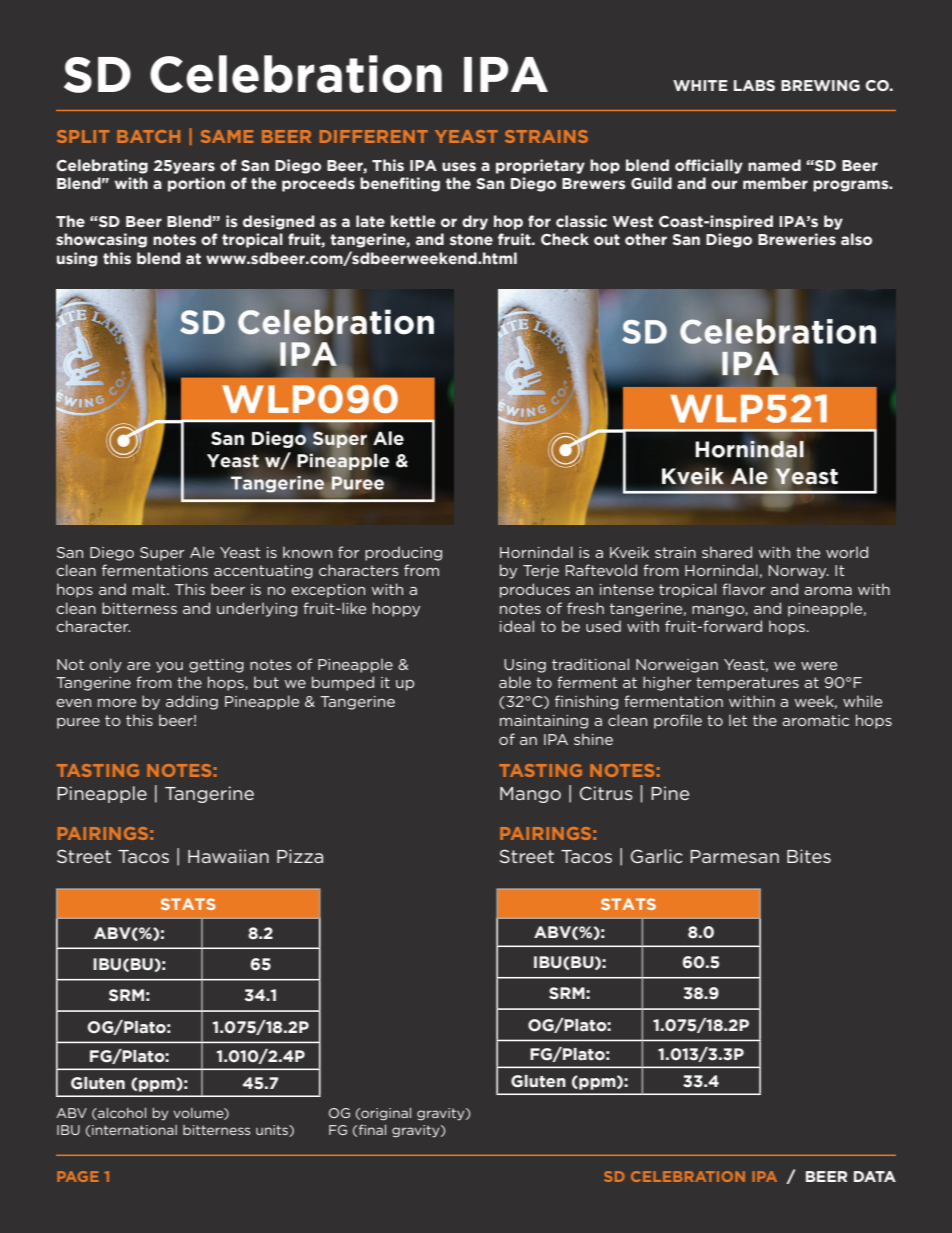 The image size is (952, 1233). What do you see at coordinates (134, 1130) in the image?
I see `international` at bounding box center [134, 1130].
